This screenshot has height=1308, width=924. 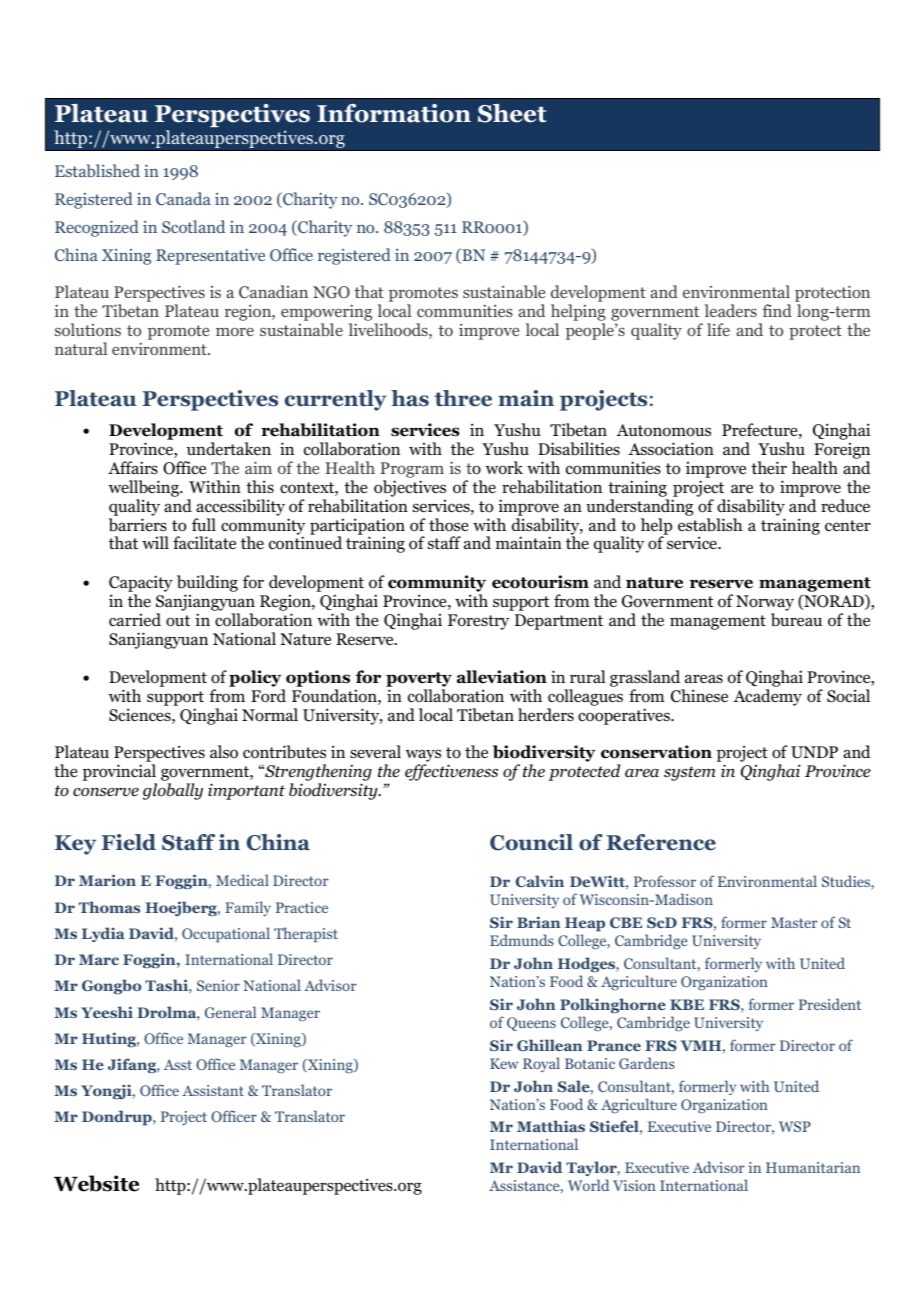 I want to click on Canada, so click(x=183, y=198).
